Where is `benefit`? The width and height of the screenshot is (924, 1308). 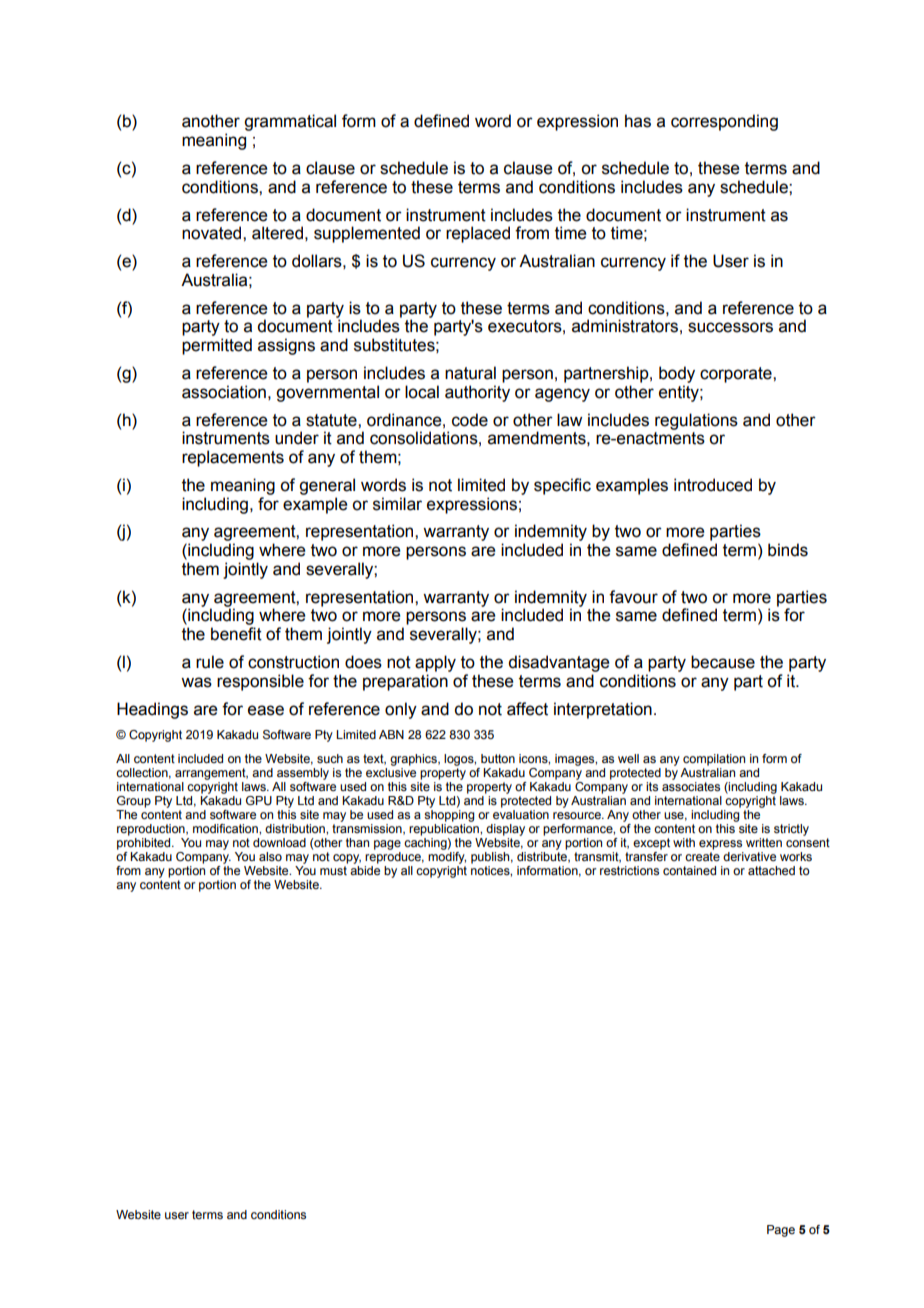 benefit is located at coordinates (236, 634).
